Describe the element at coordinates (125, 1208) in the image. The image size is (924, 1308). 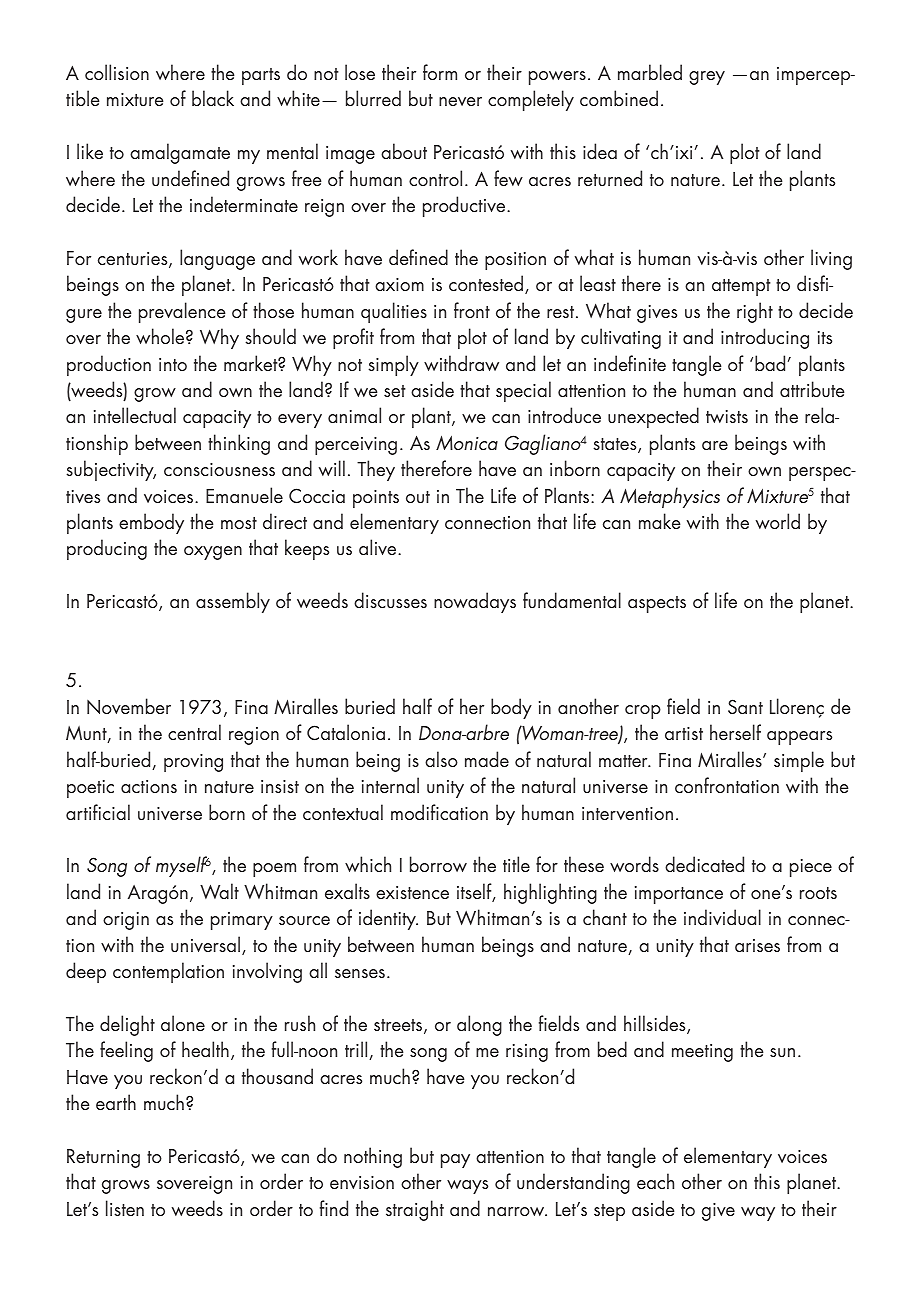
I see `listen` at that location.
